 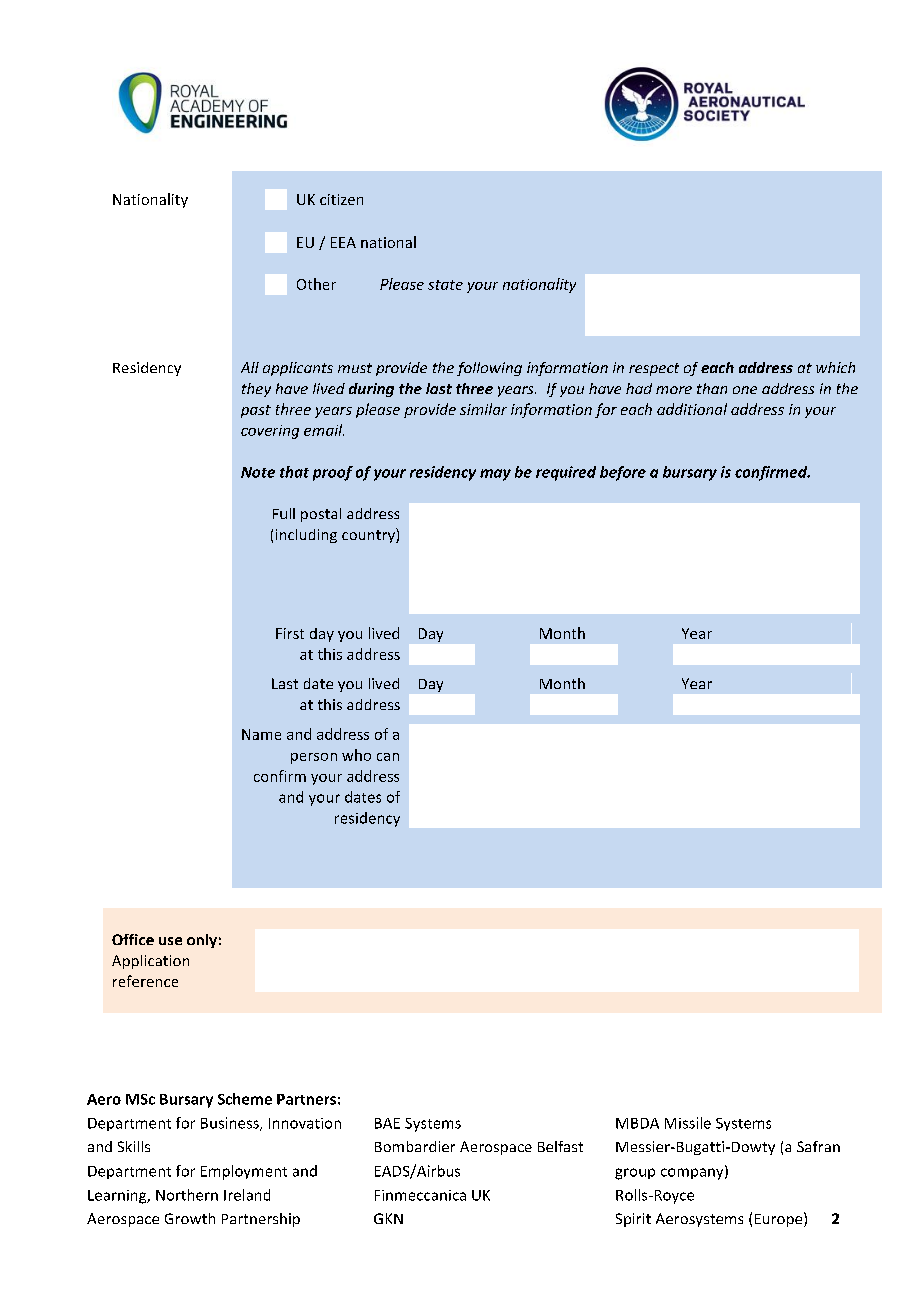 I want to click on Other, so click(x=316, y=284).
